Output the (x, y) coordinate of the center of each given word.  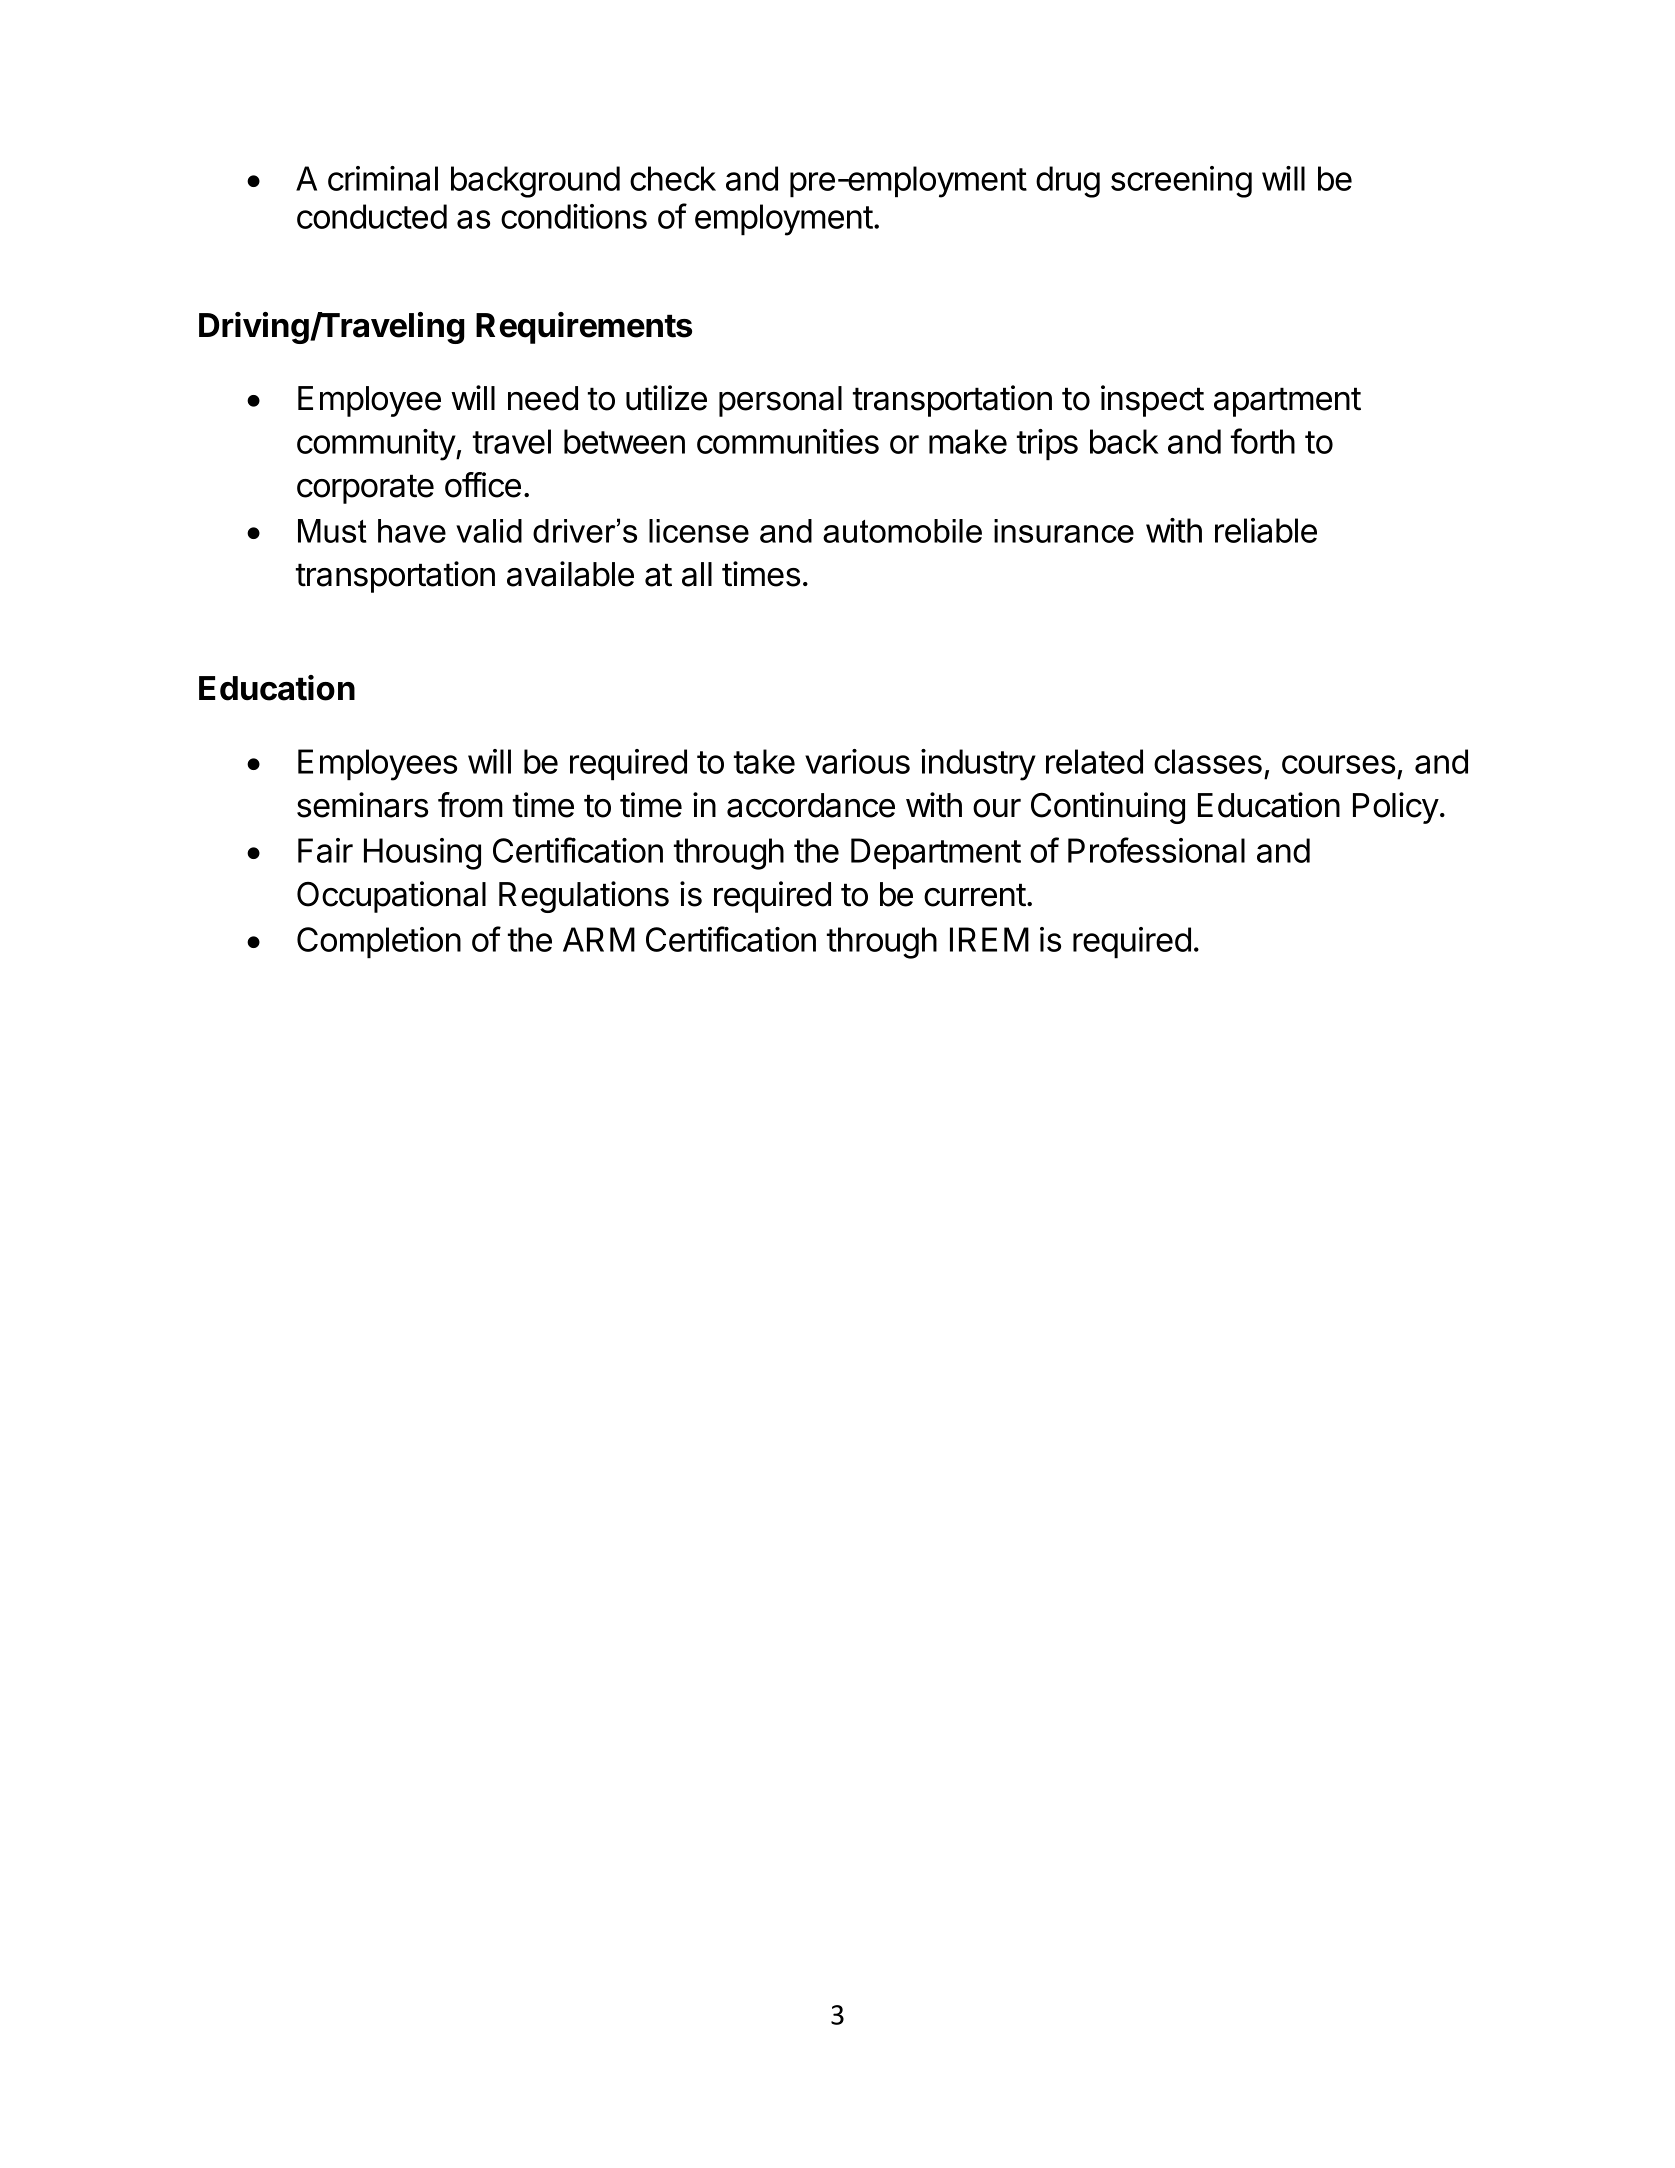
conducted (372, 216)
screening (1181, 182)
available (570, 574)
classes (1208, 761)
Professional (1156, 850)
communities (788, 441)
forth (1263, 441)
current (975, 895)
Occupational (391, 897)
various (857, 761)
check (673, 178)
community (377, 445)
